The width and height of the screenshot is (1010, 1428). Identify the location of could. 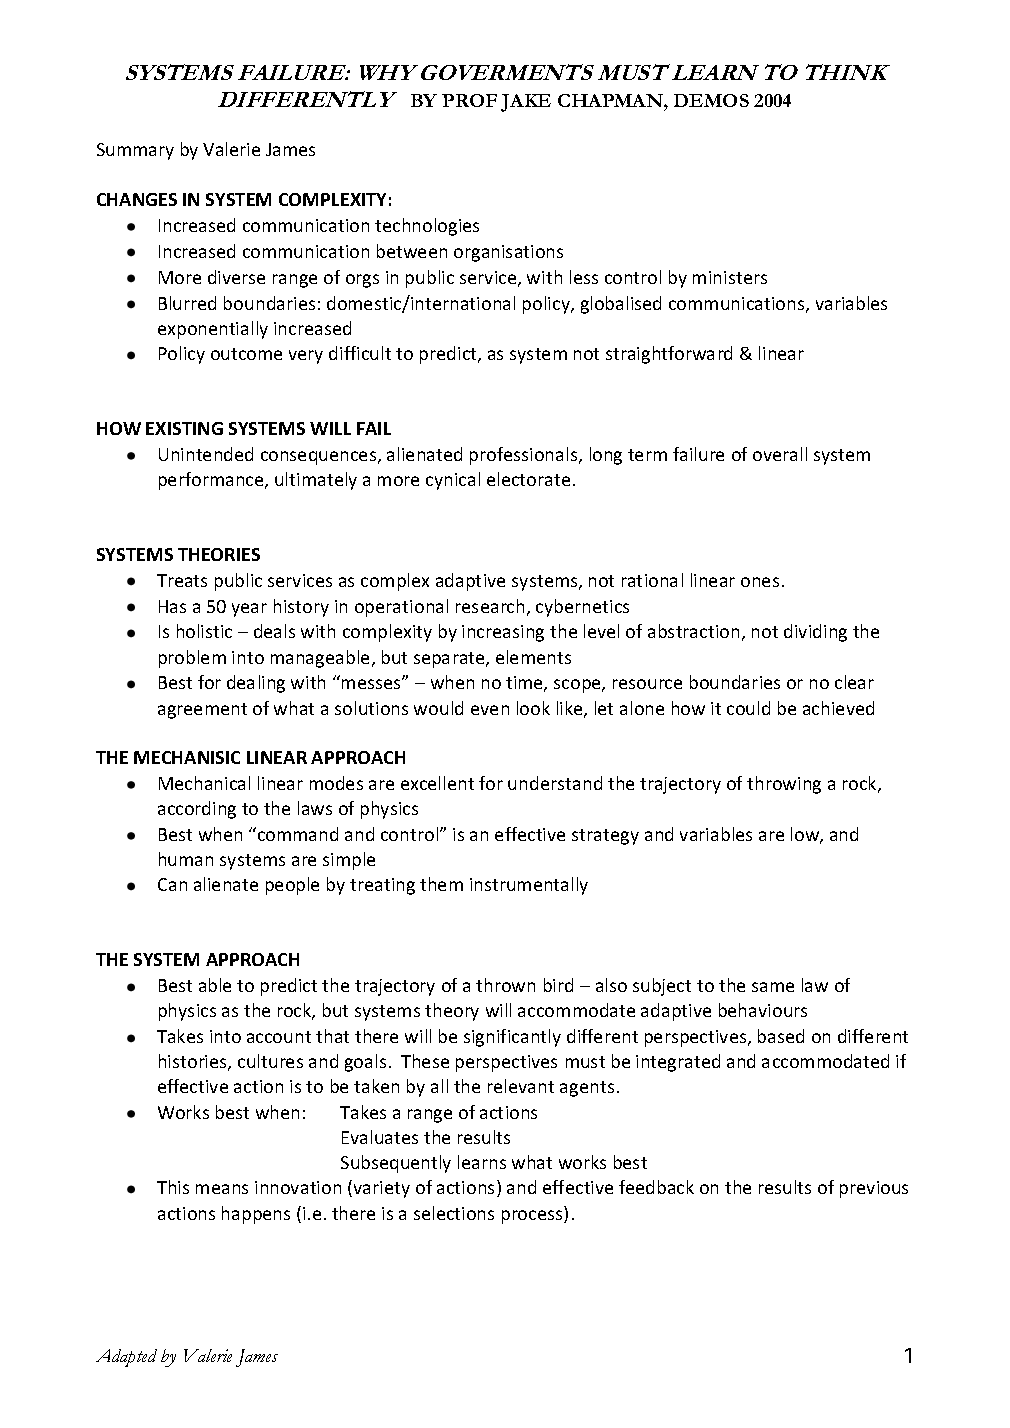
(748, 708).
